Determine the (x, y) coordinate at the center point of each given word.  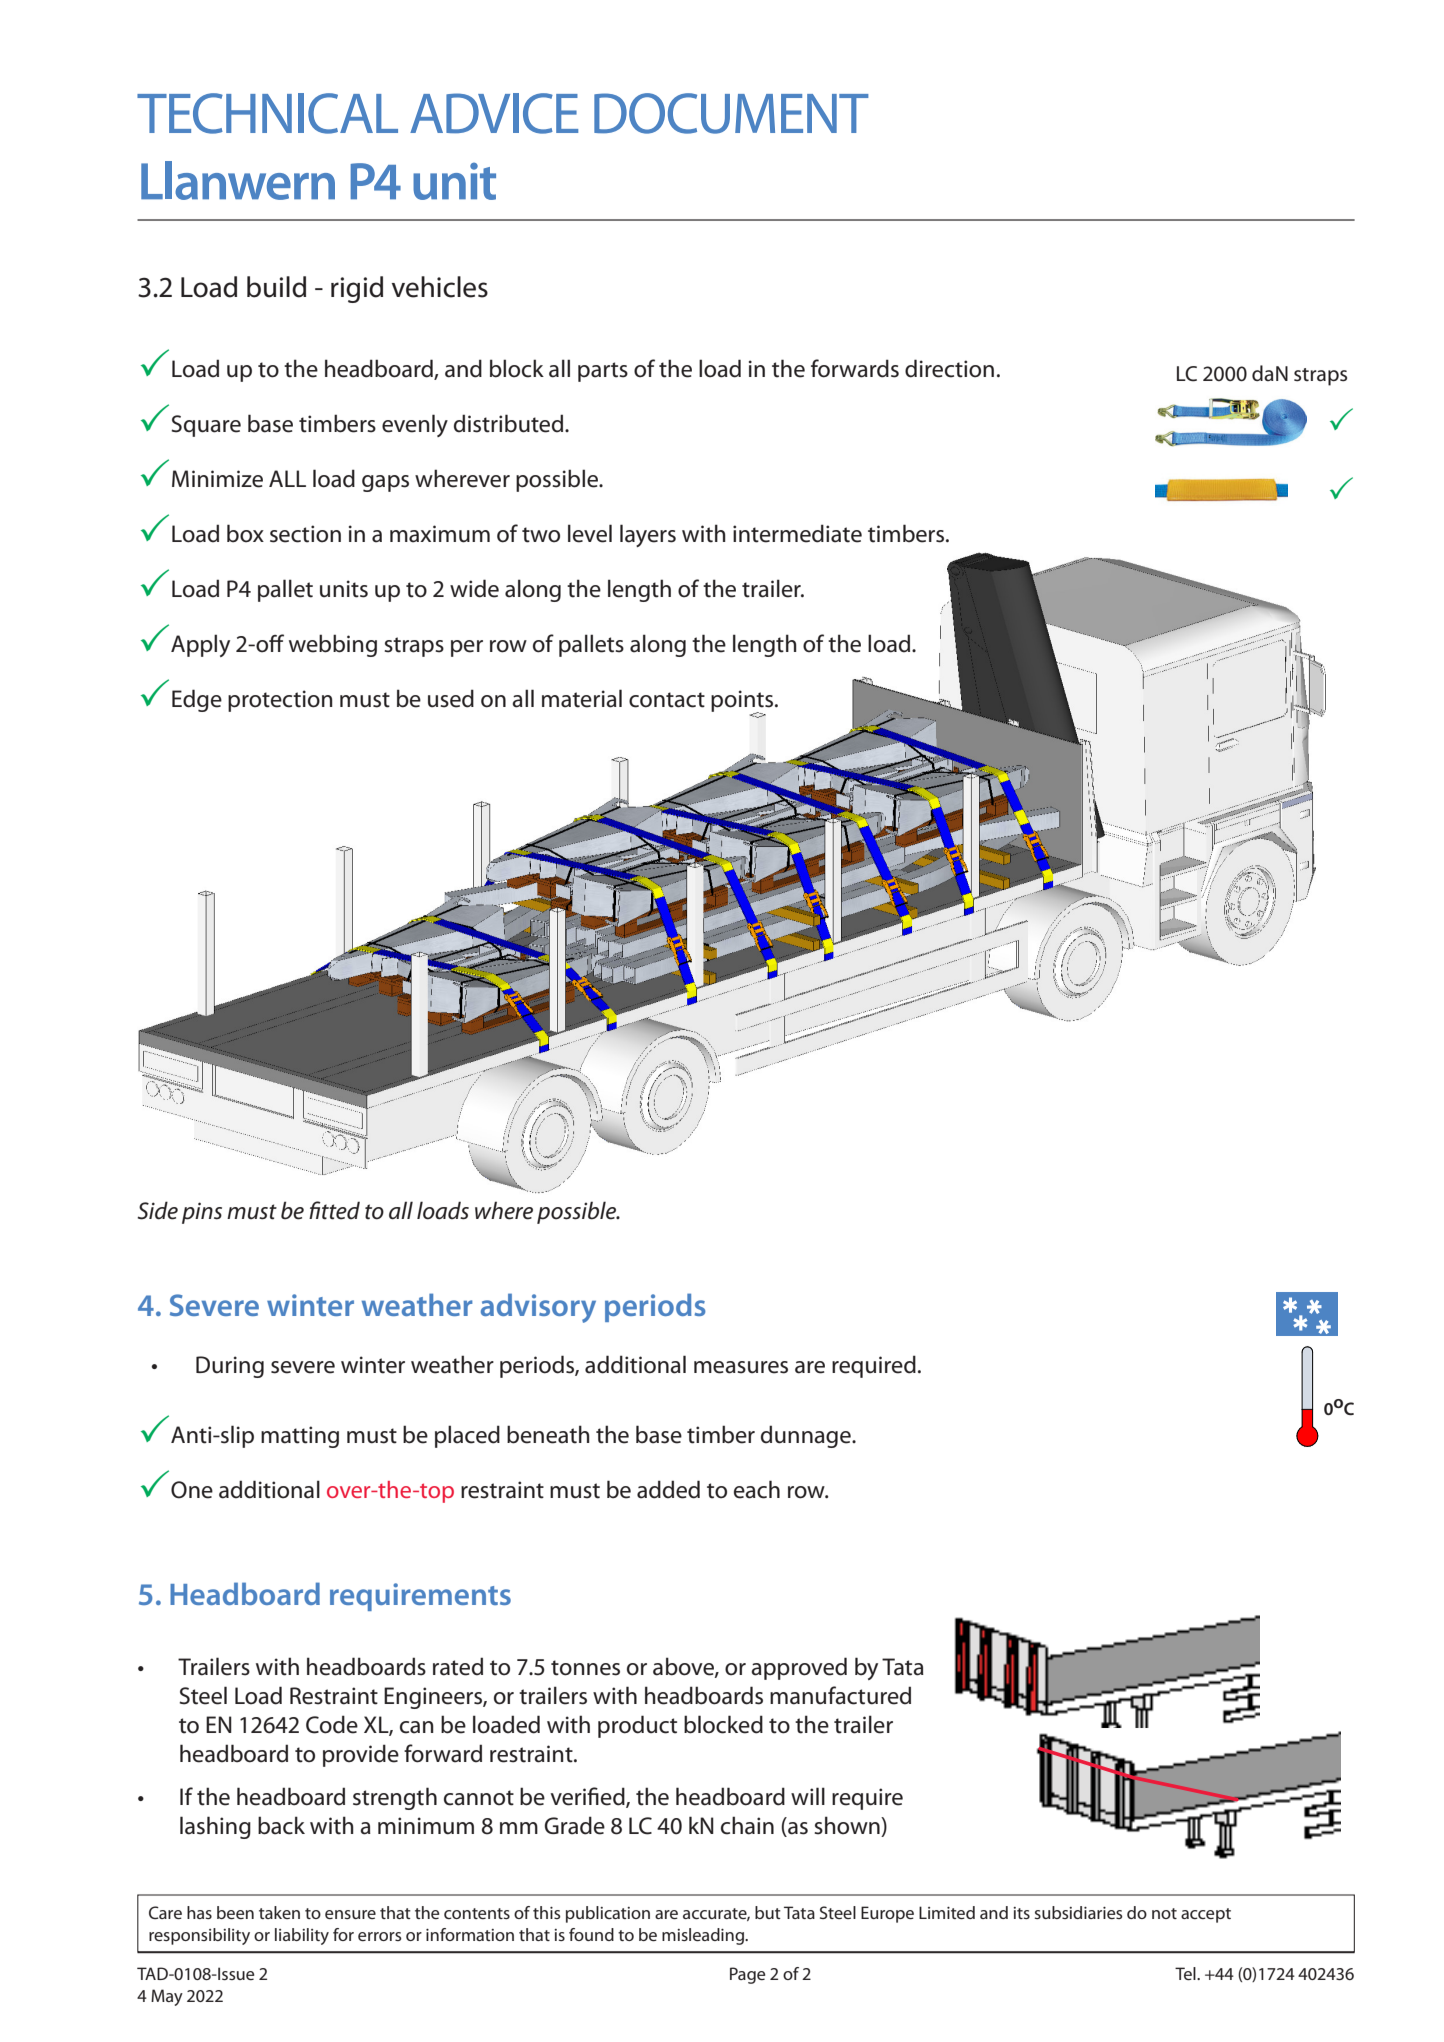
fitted (334, 1210)
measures (741, 1367)
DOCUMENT (731, 113)
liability (302, 1936)
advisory (538, 1308)
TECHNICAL (267, 113)
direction (949, 368)
